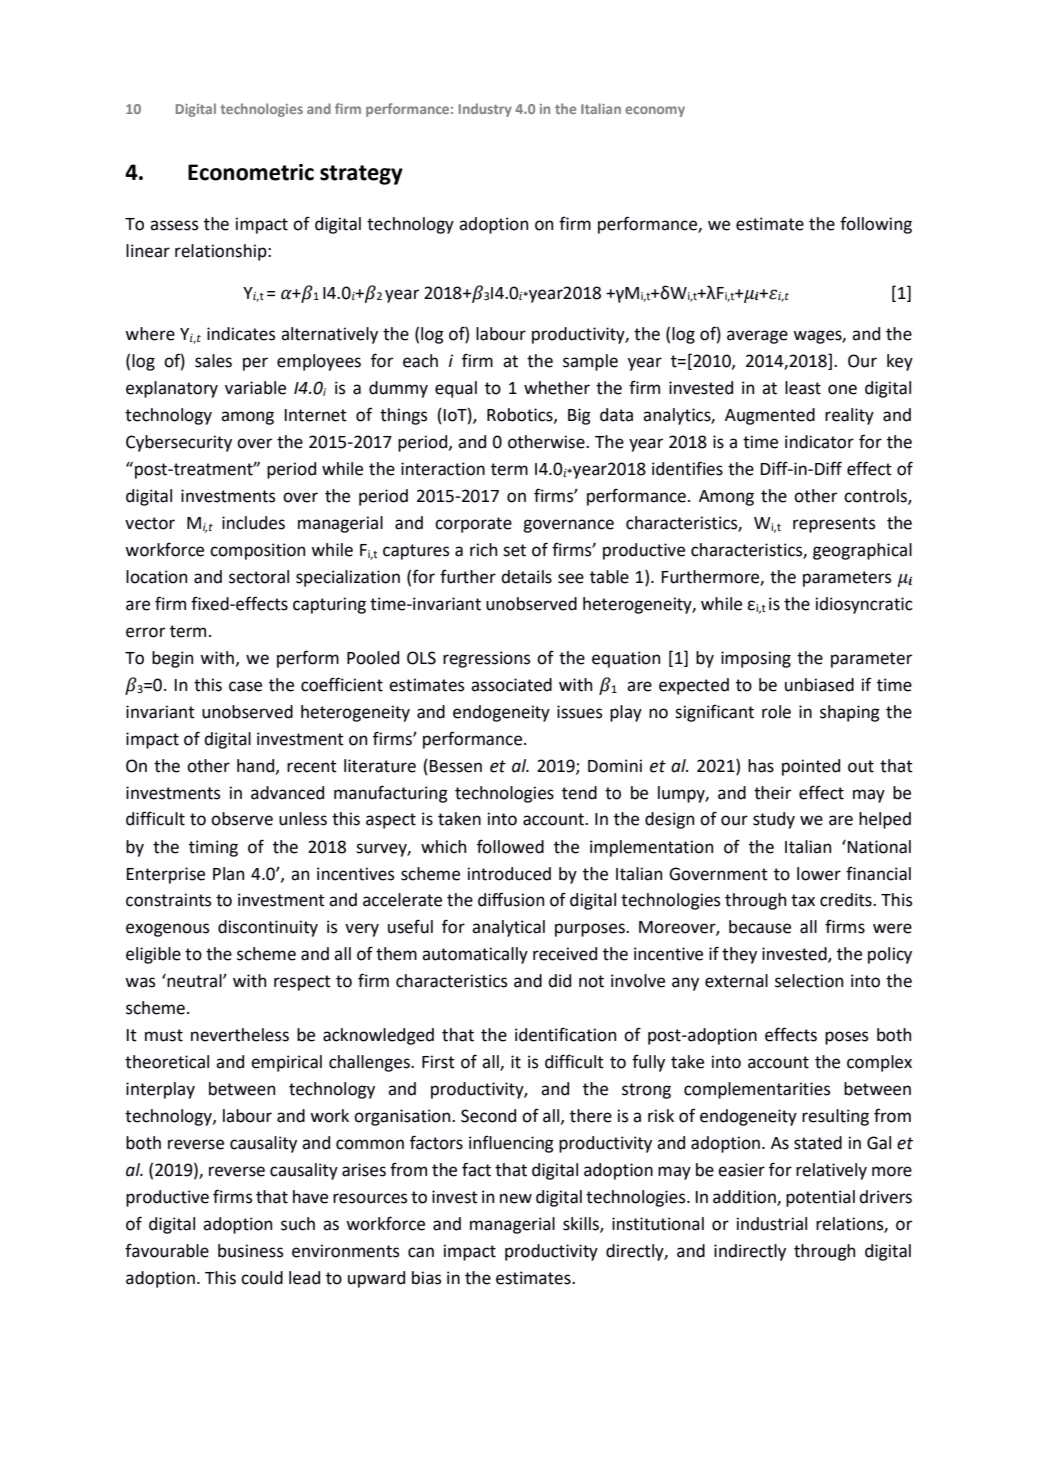  Describe the element at coordinates (516, 1198) in the image. I see `new` at that location.
